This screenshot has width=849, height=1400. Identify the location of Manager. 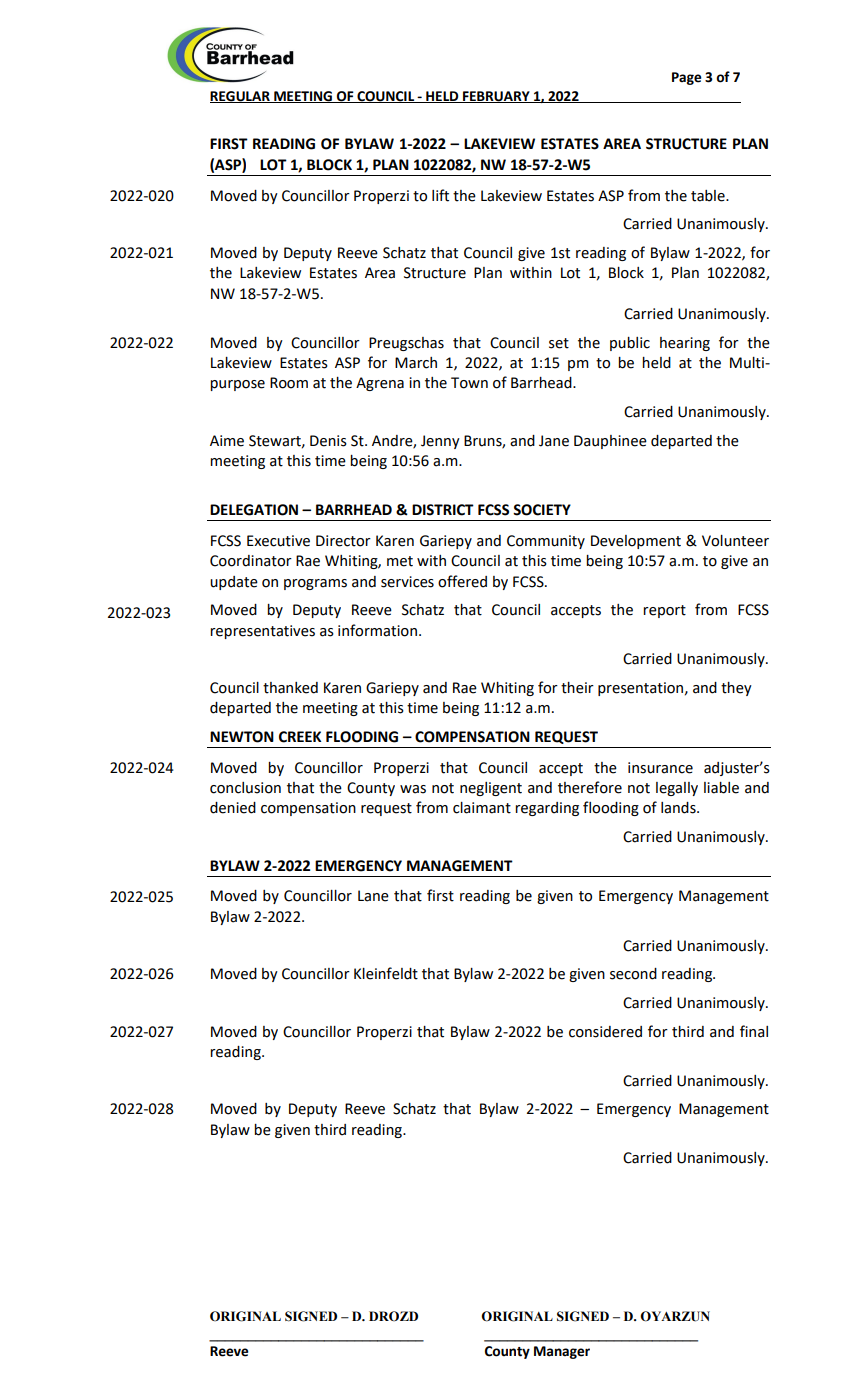
(562, 1352).
